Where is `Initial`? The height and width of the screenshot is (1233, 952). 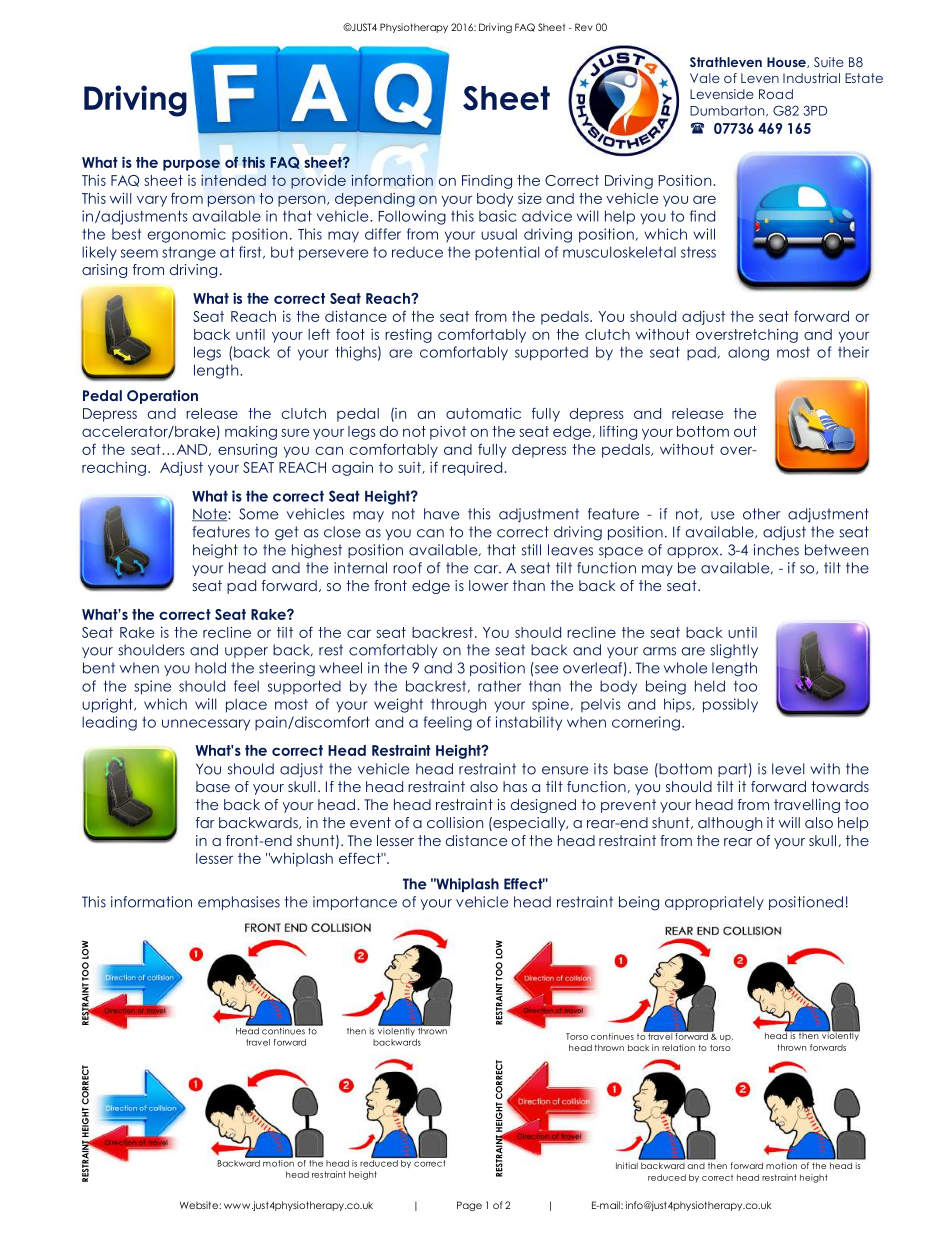 Initial is located at coordinates (627, 1165).
